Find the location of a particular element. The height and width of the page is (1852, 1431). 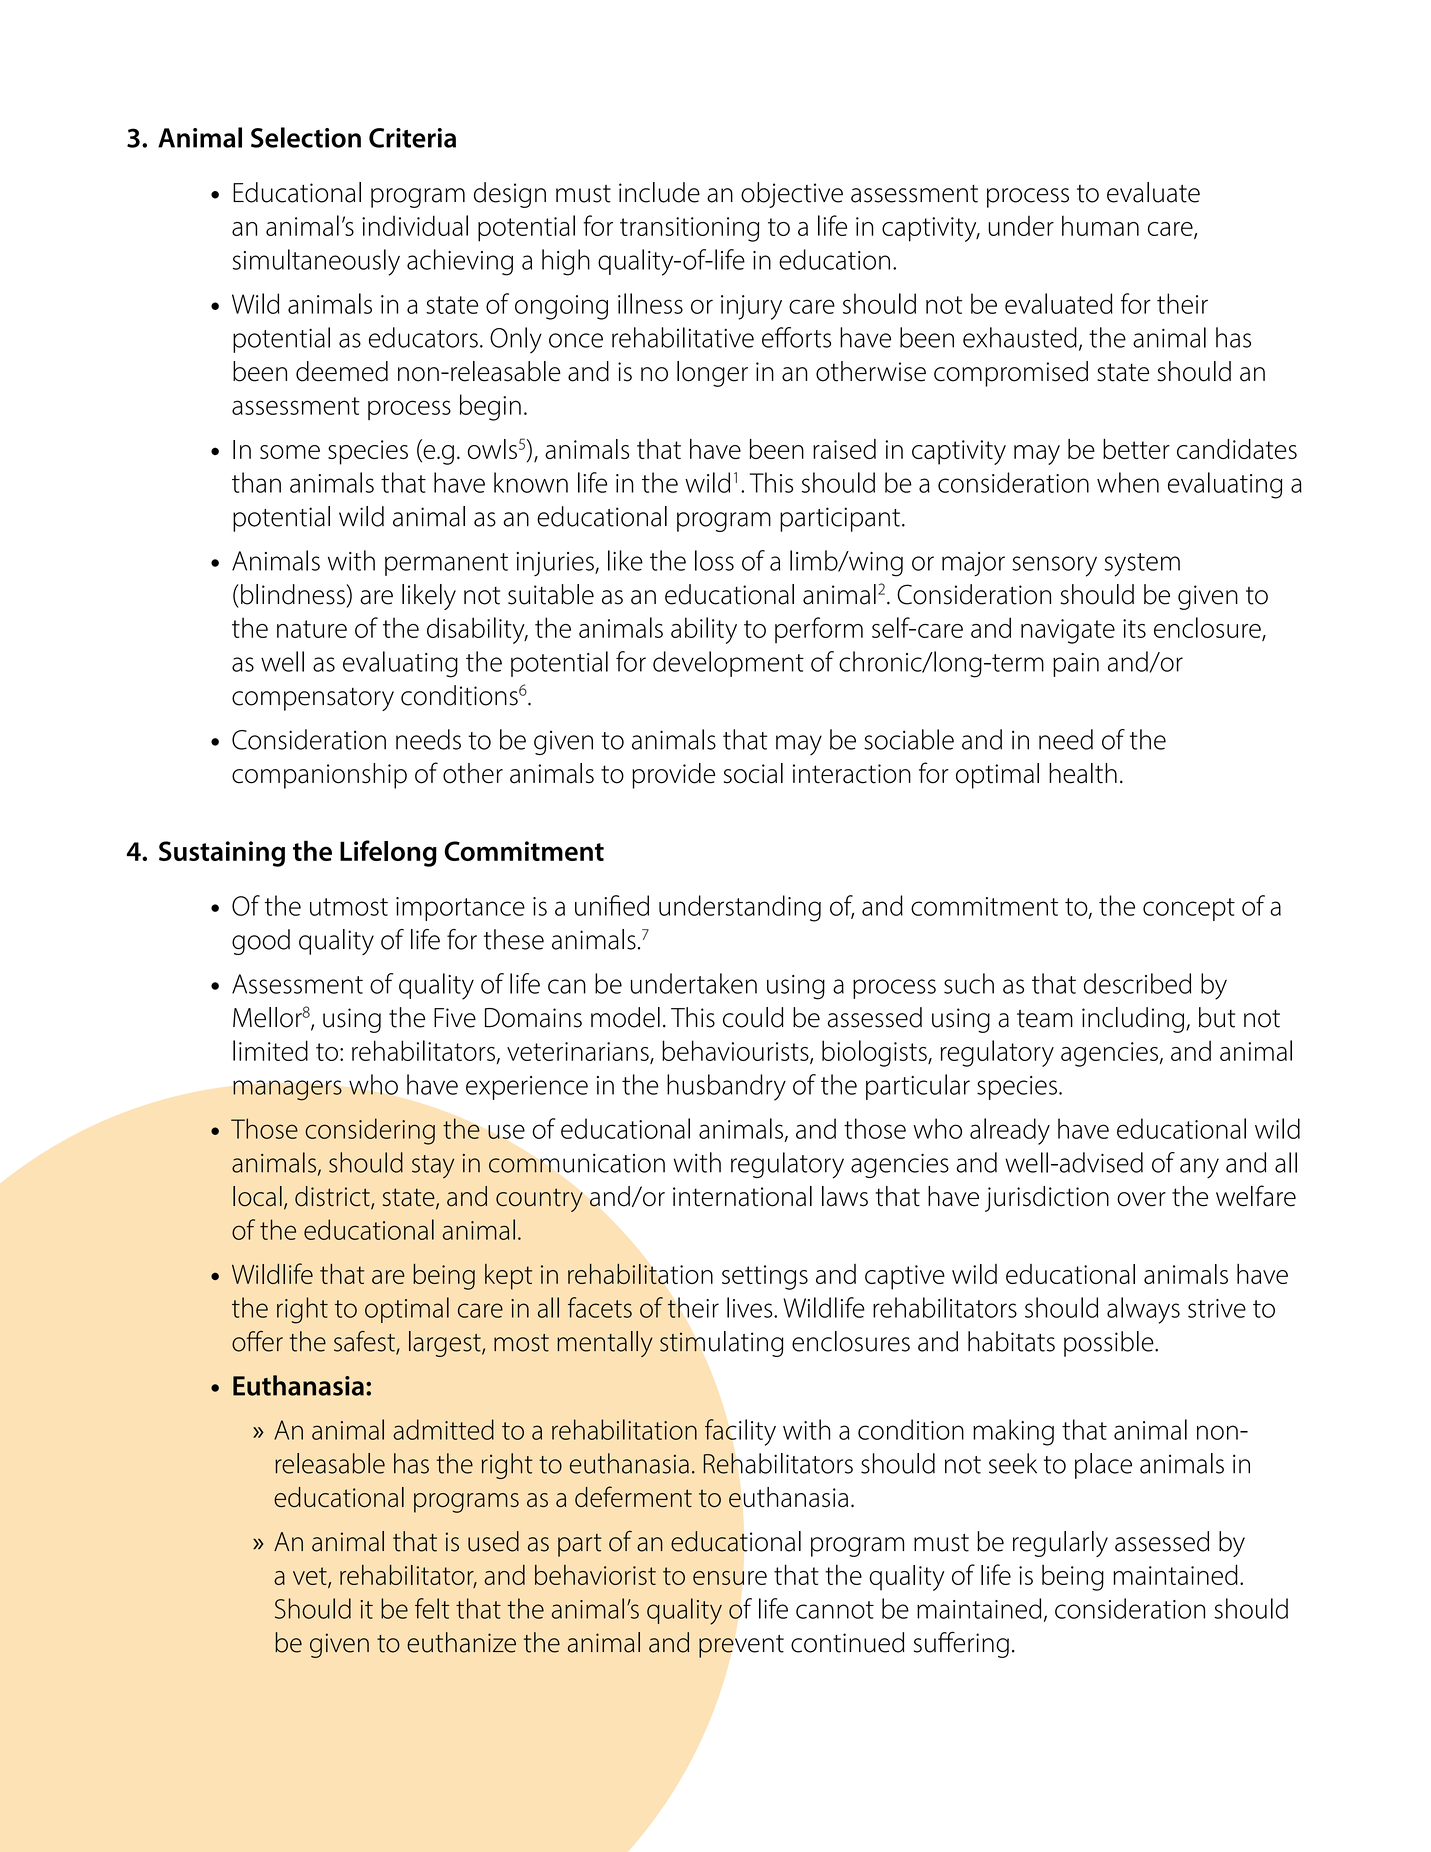

unified is located at coordinates (612, 905).
